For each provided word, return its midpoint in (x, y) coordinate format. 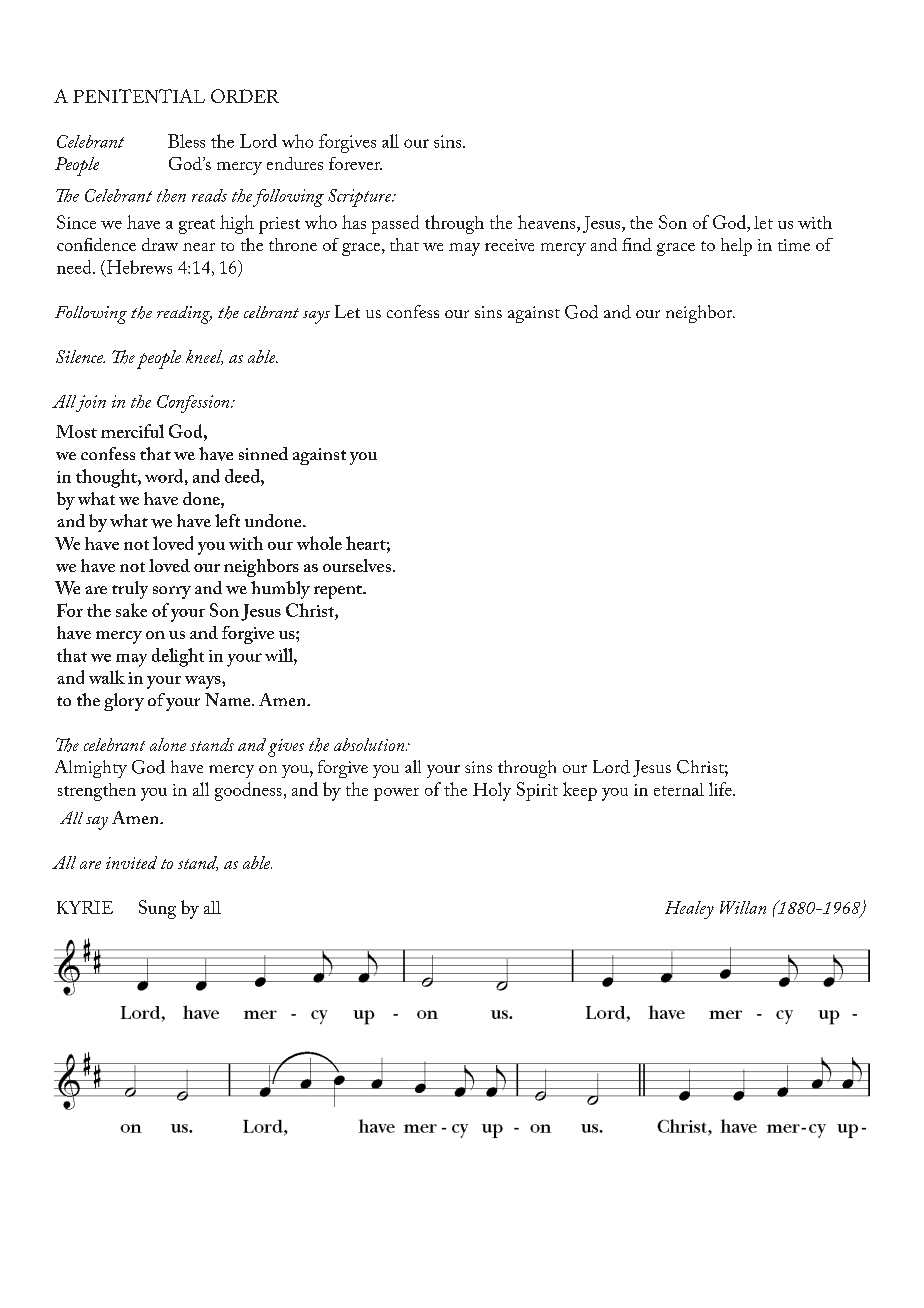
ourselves (357, 565)
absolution (370, 744)
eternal (679, 789)
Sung (157, 909)
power (396, 794)
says (316, 317)
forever (355, 163)
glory (124, 702)
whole (319, 543)
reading (184, 315)
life (721, 789)
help (736, 247)
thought (107, 478)
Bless (186, 141)
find (637, 244)
